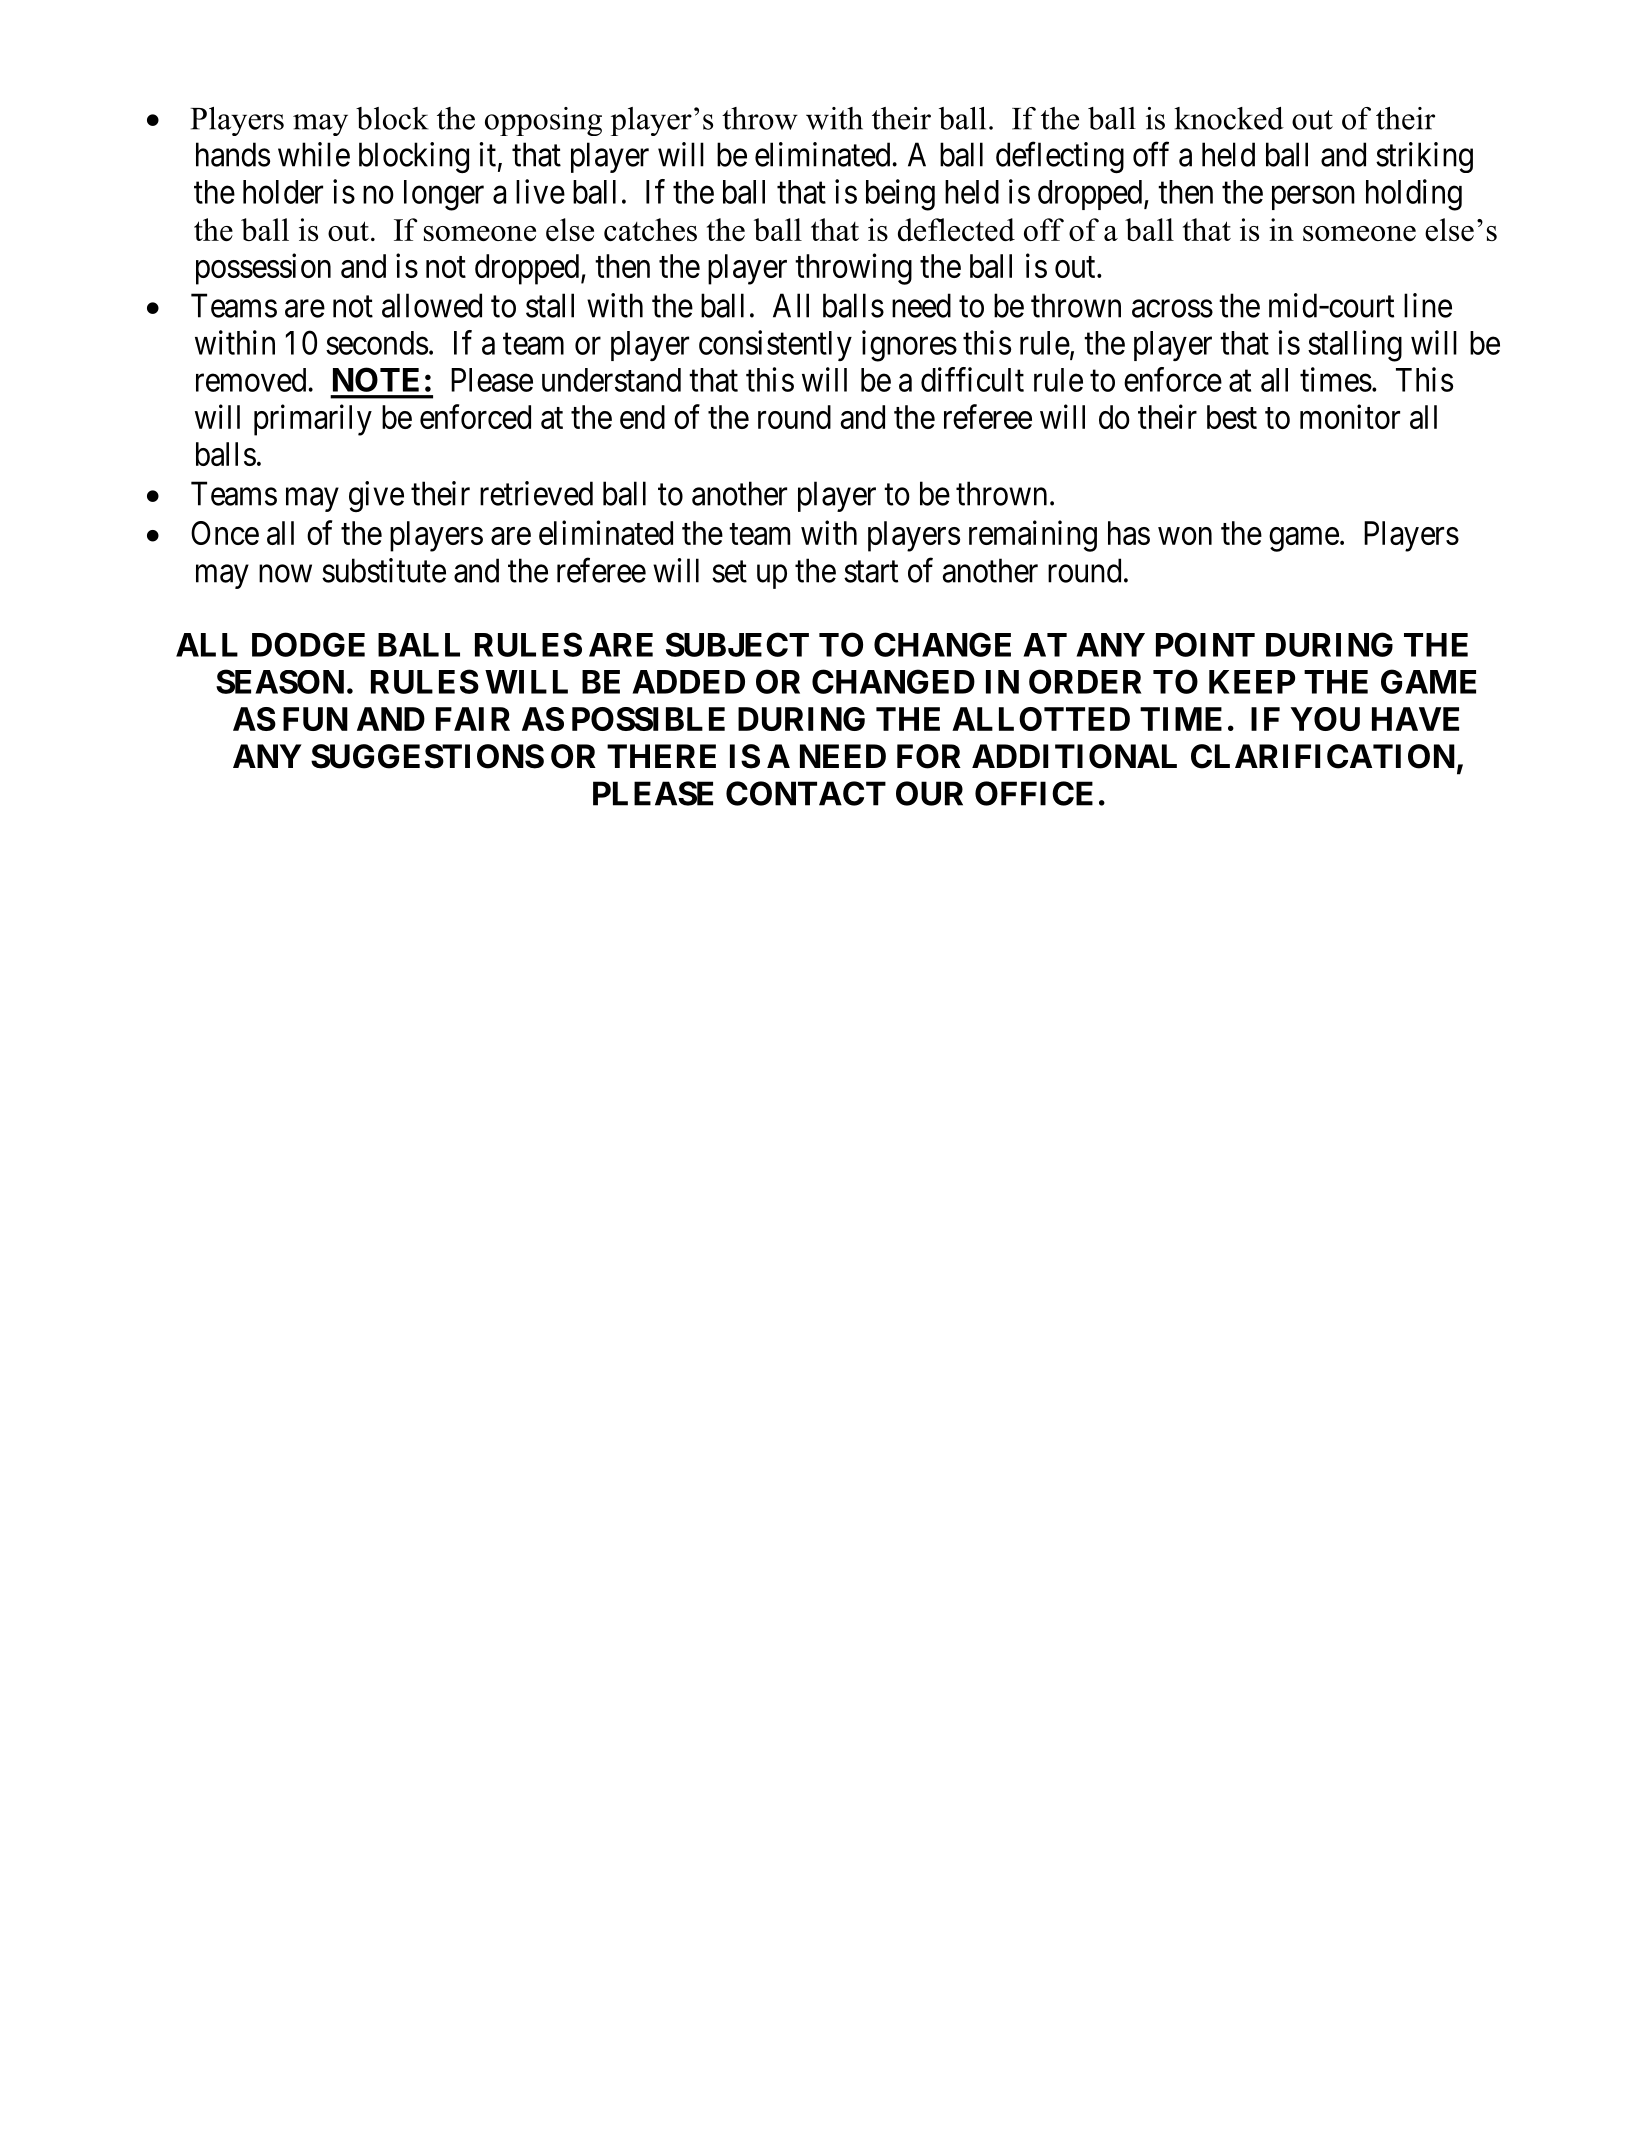  I want to click on consistently, so click(775, 345).
